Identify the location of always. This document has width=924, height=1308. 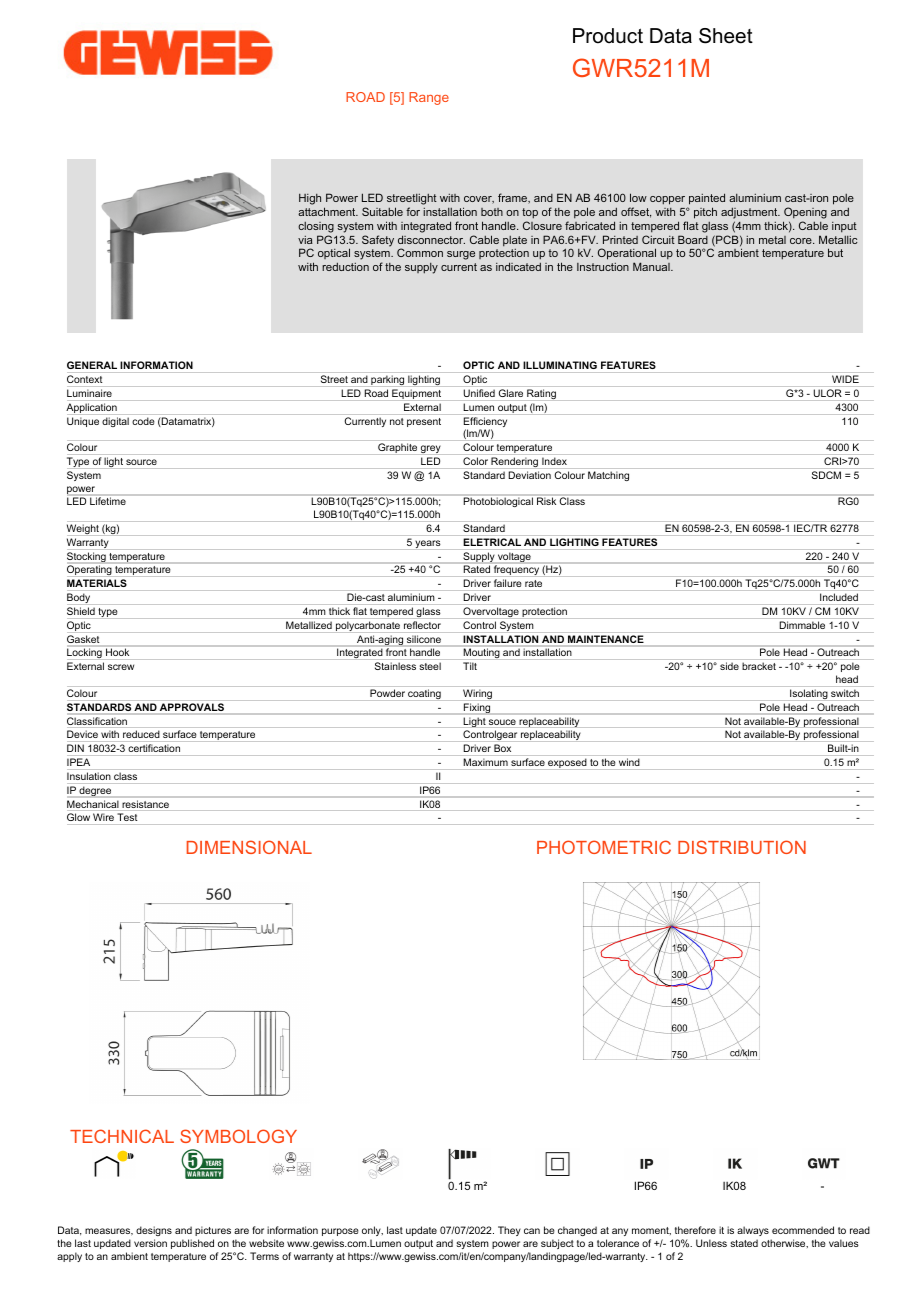
(753, 1231).
